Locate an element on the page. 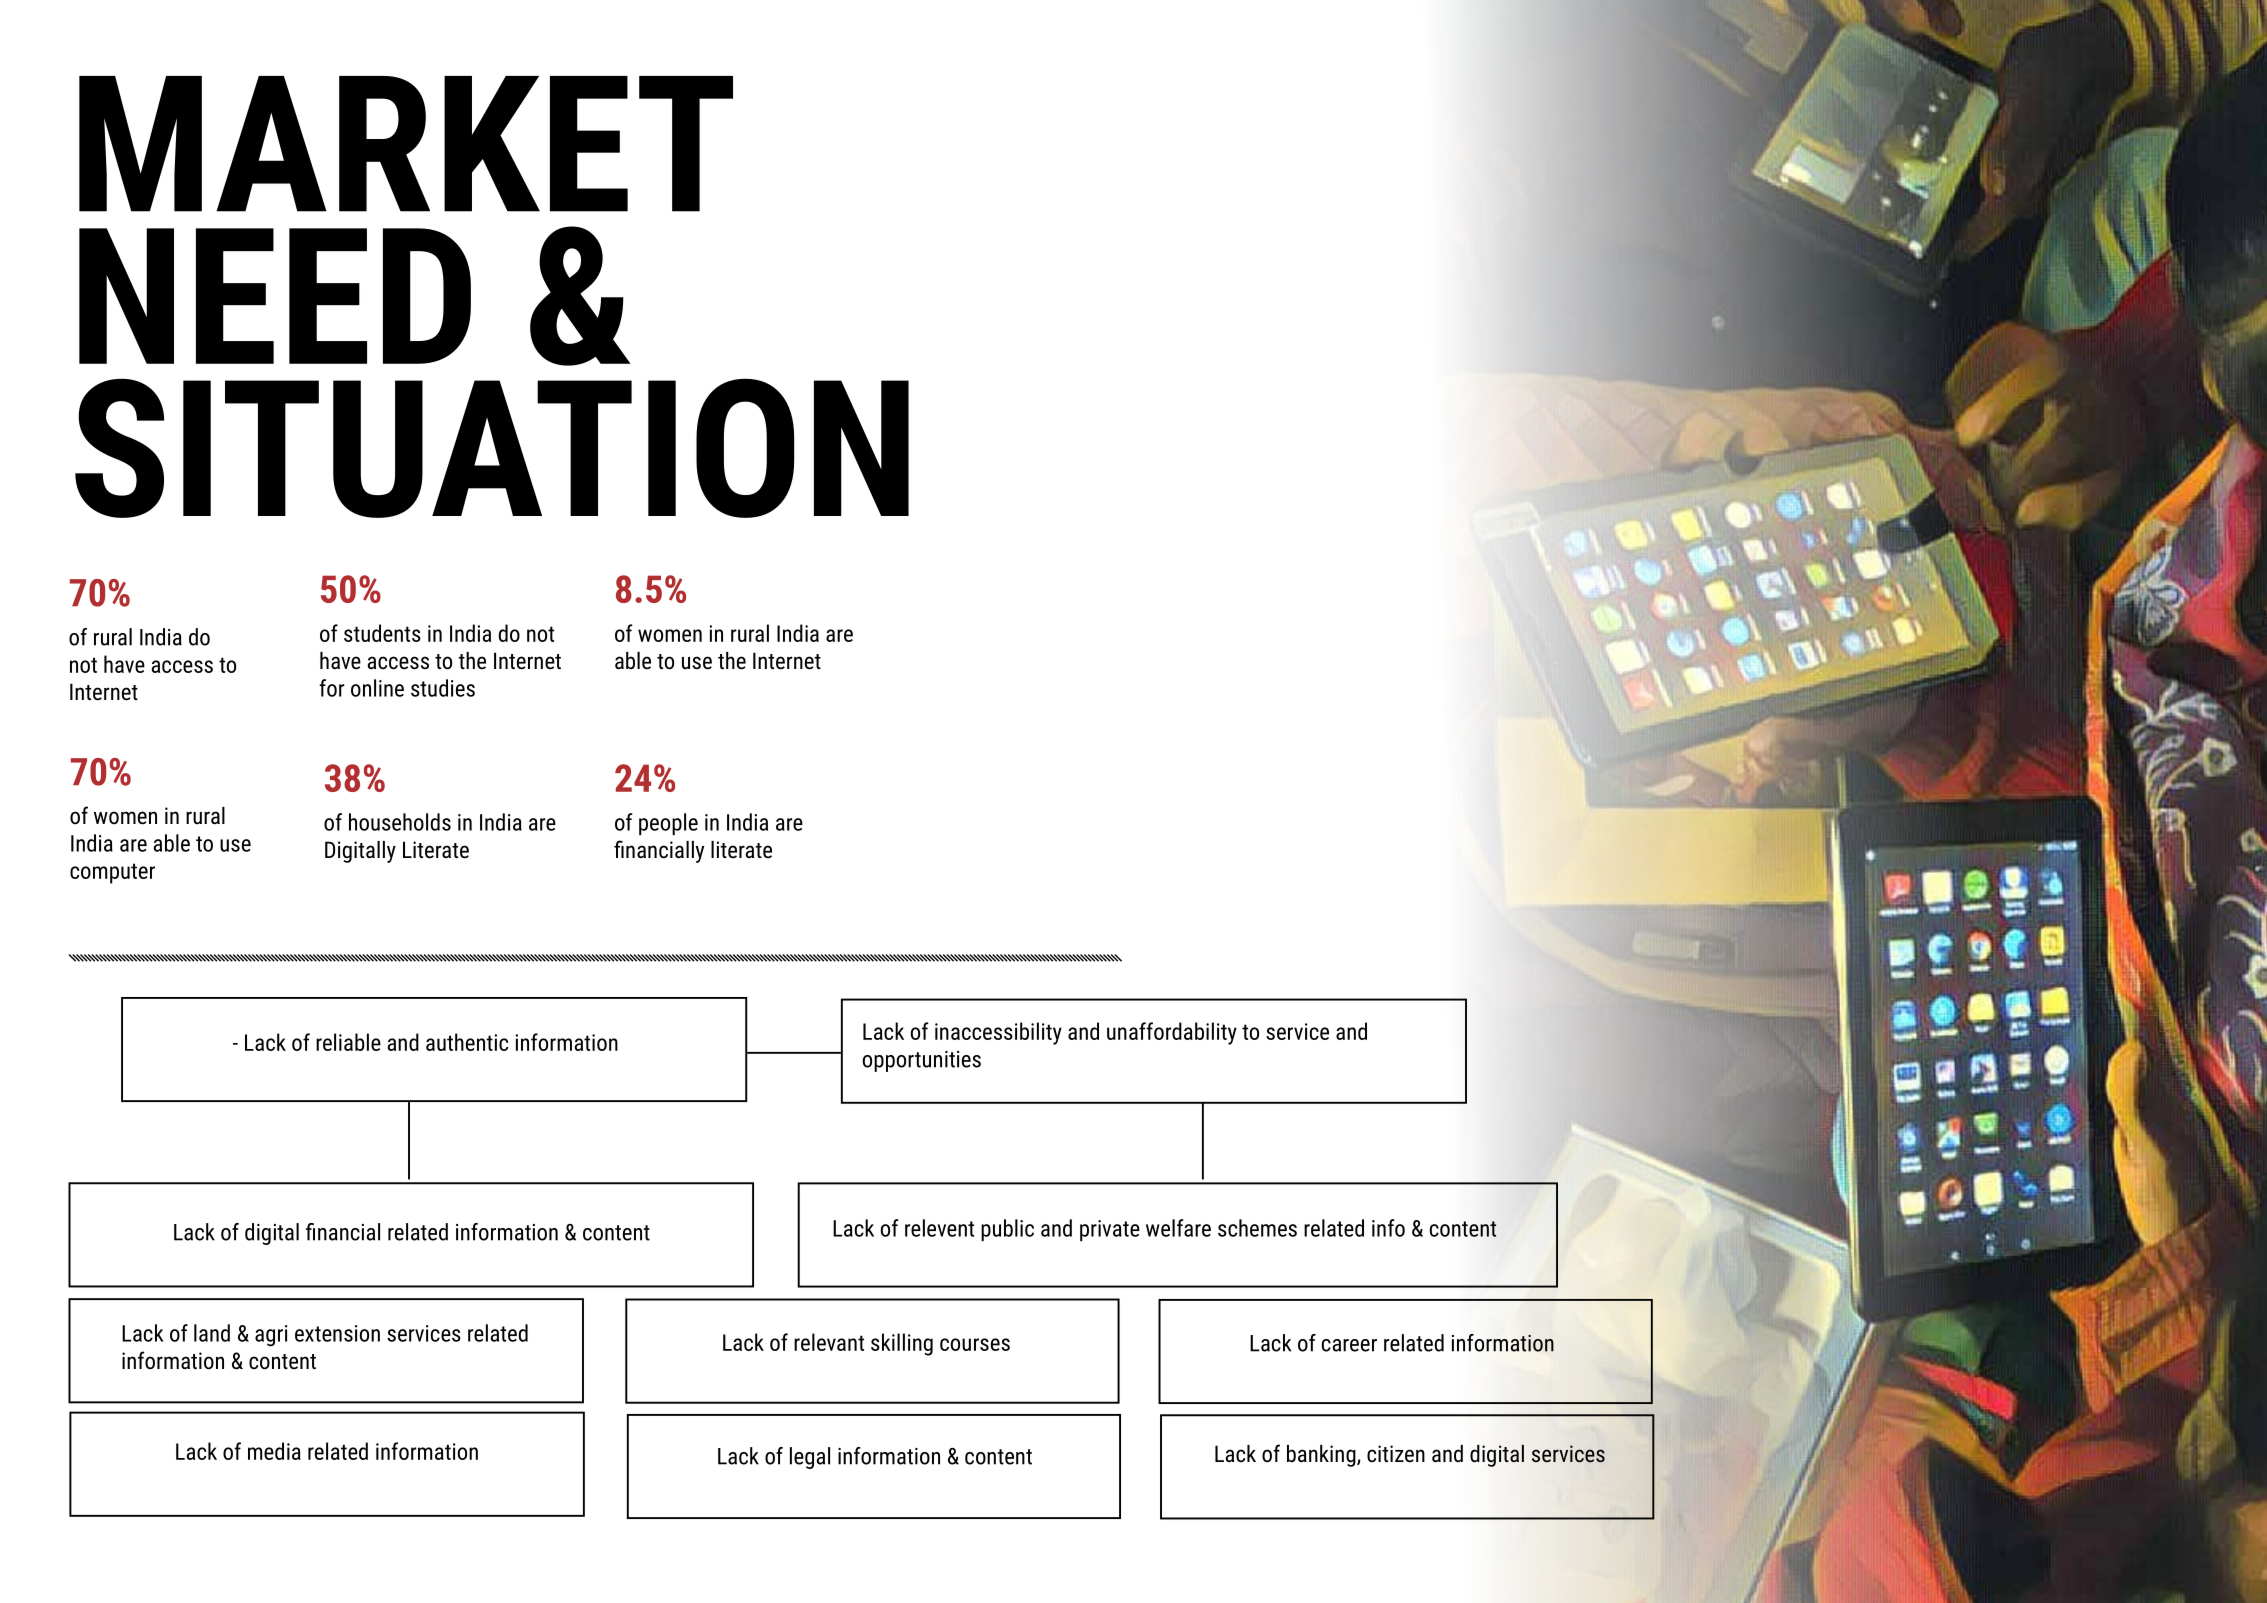 The height and width of the image is (1603, 2267). students is located at coordinates (382, 633).
